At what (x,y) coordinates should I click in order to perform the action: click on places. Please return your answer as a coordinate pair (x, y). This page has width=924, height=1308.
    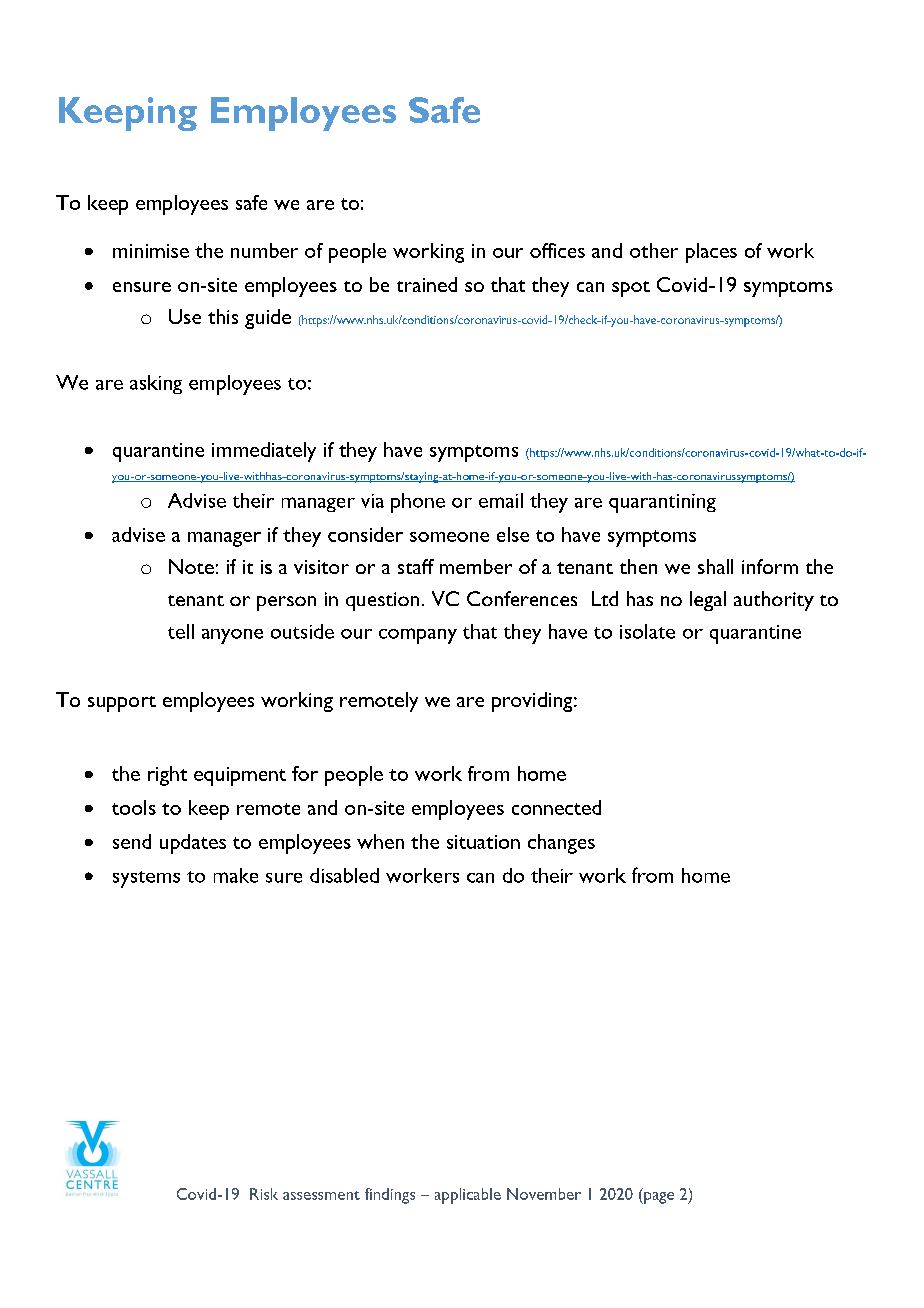
    Looking at the image, I should click on (711, 253).
